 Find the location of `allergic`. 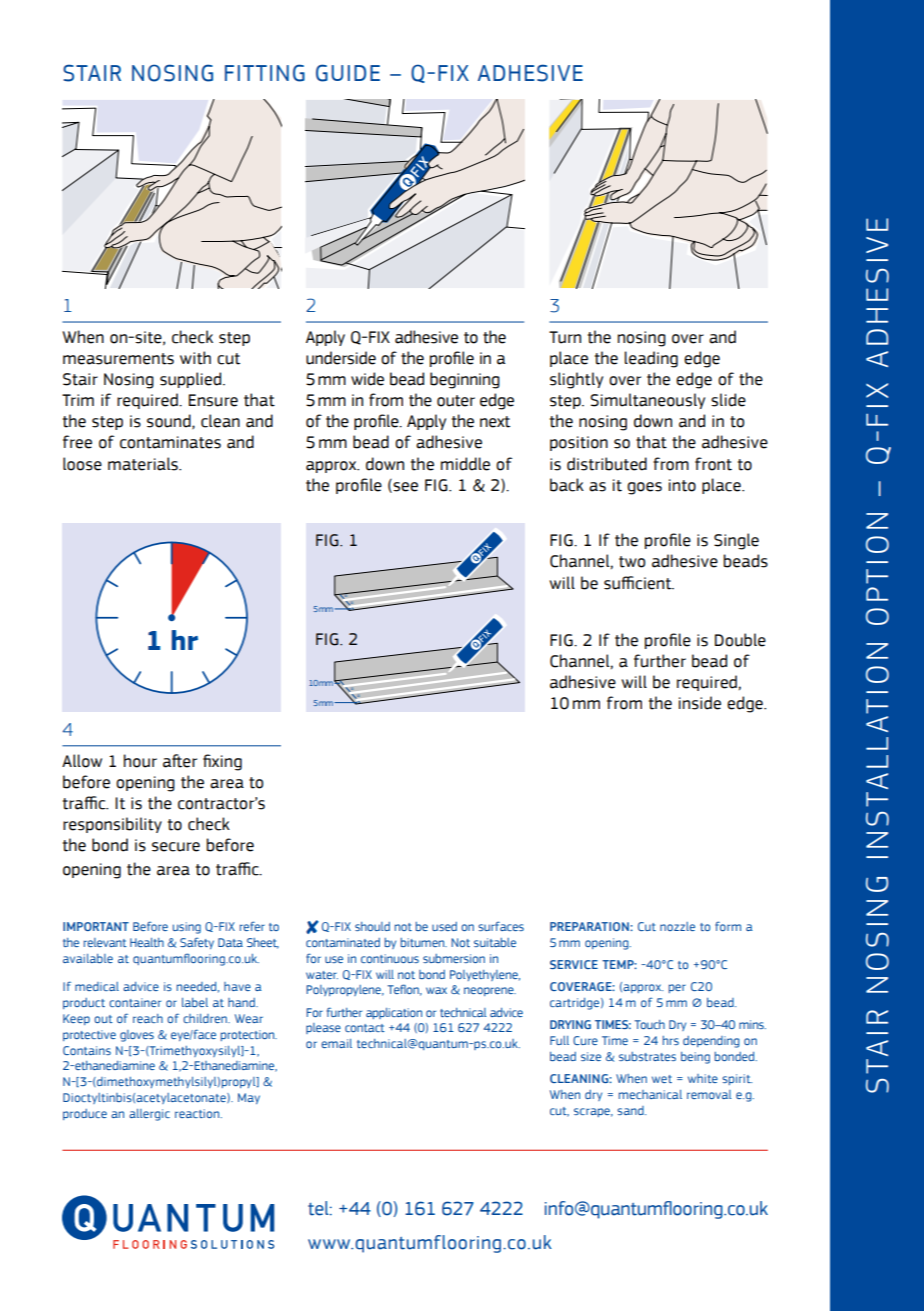

allergic is located at coordinates (149, 1115).
